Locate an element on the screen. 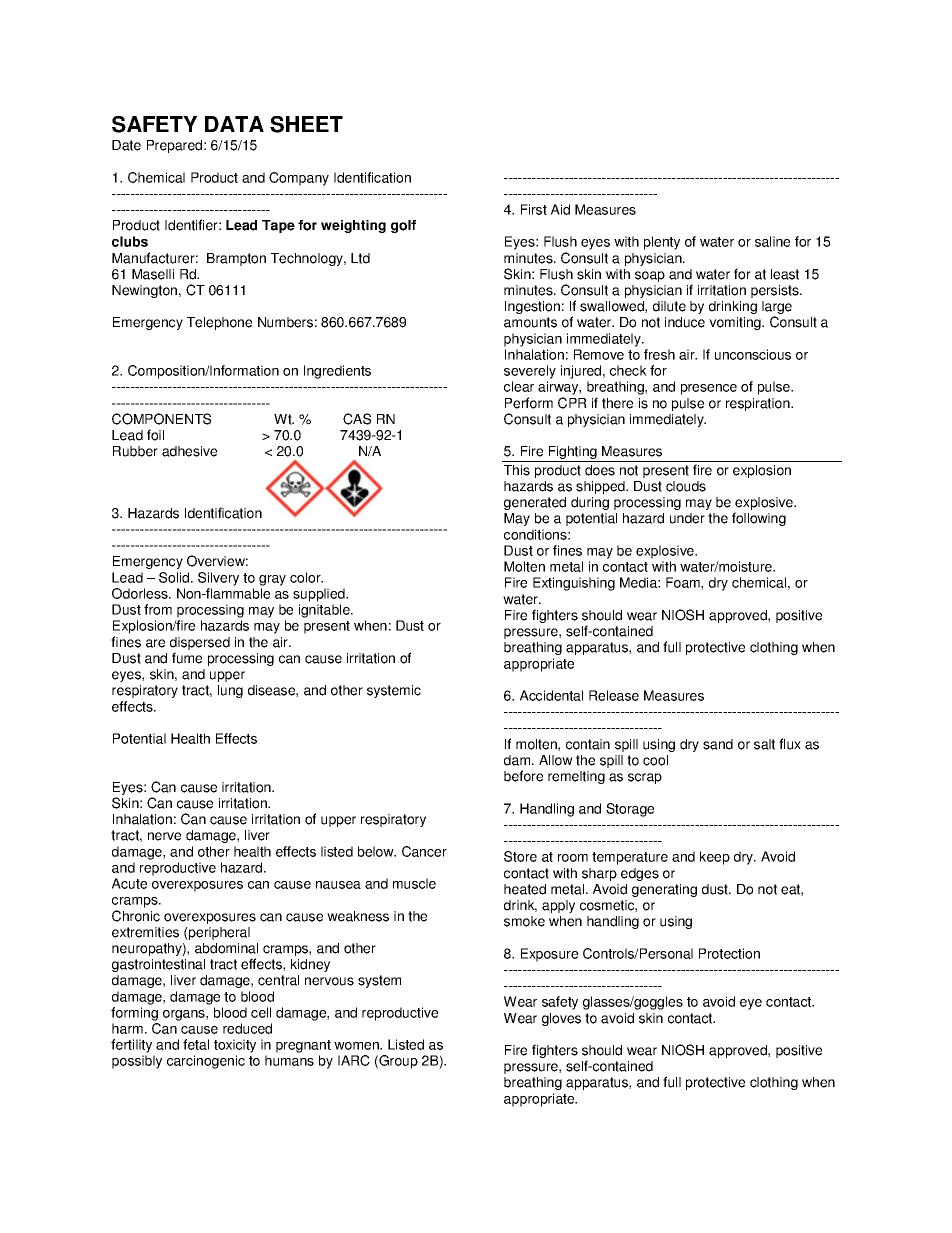 The height and width of the screenshot is (1233, 952). First is located at coordinates (534, 209).
